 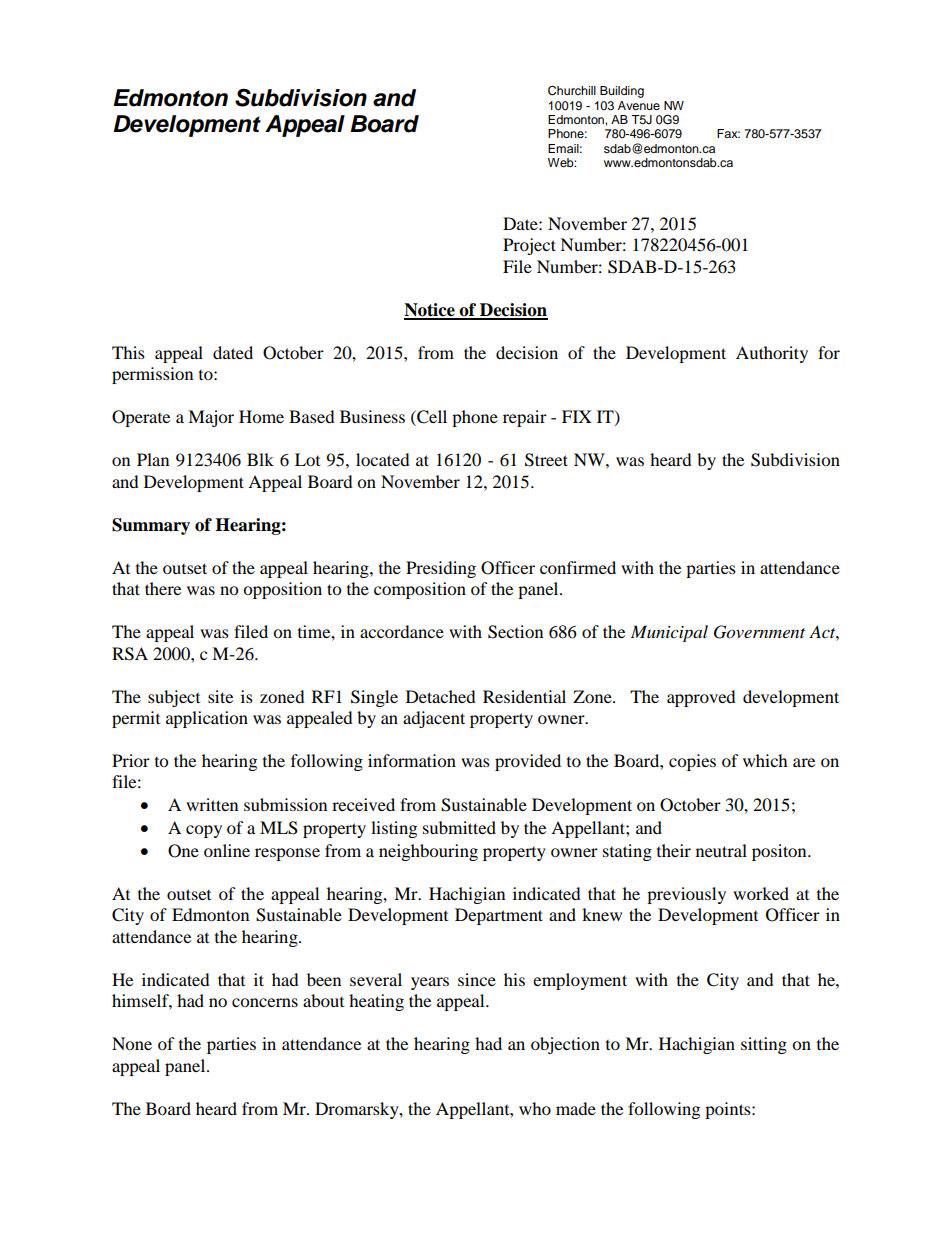 What do you see at coordinates (430, 311) in the screenshot?
I see `Notice` at bounding box center [430, 311].
